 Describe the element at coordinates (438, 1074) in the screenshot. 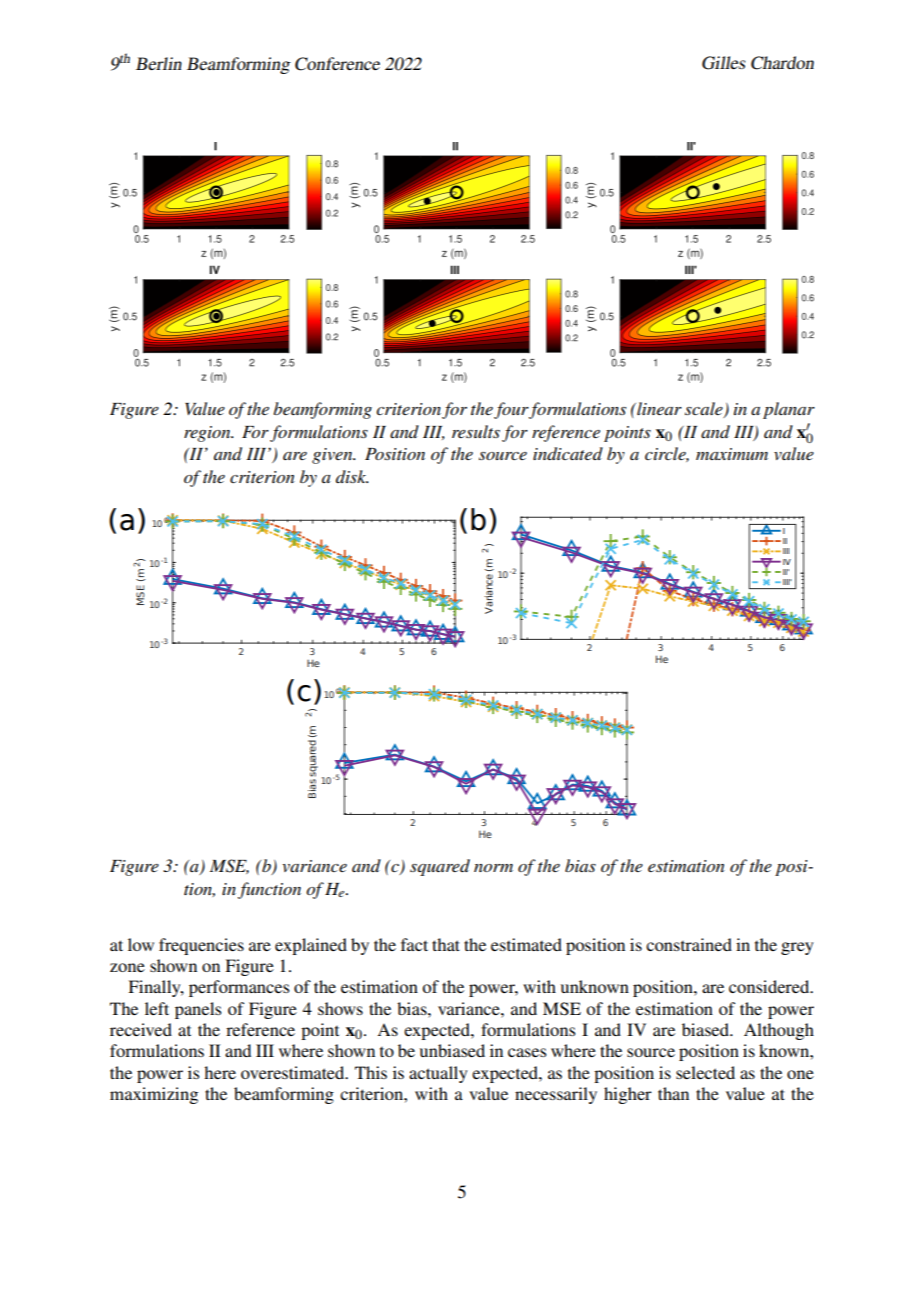

I see `actually` at that location.
